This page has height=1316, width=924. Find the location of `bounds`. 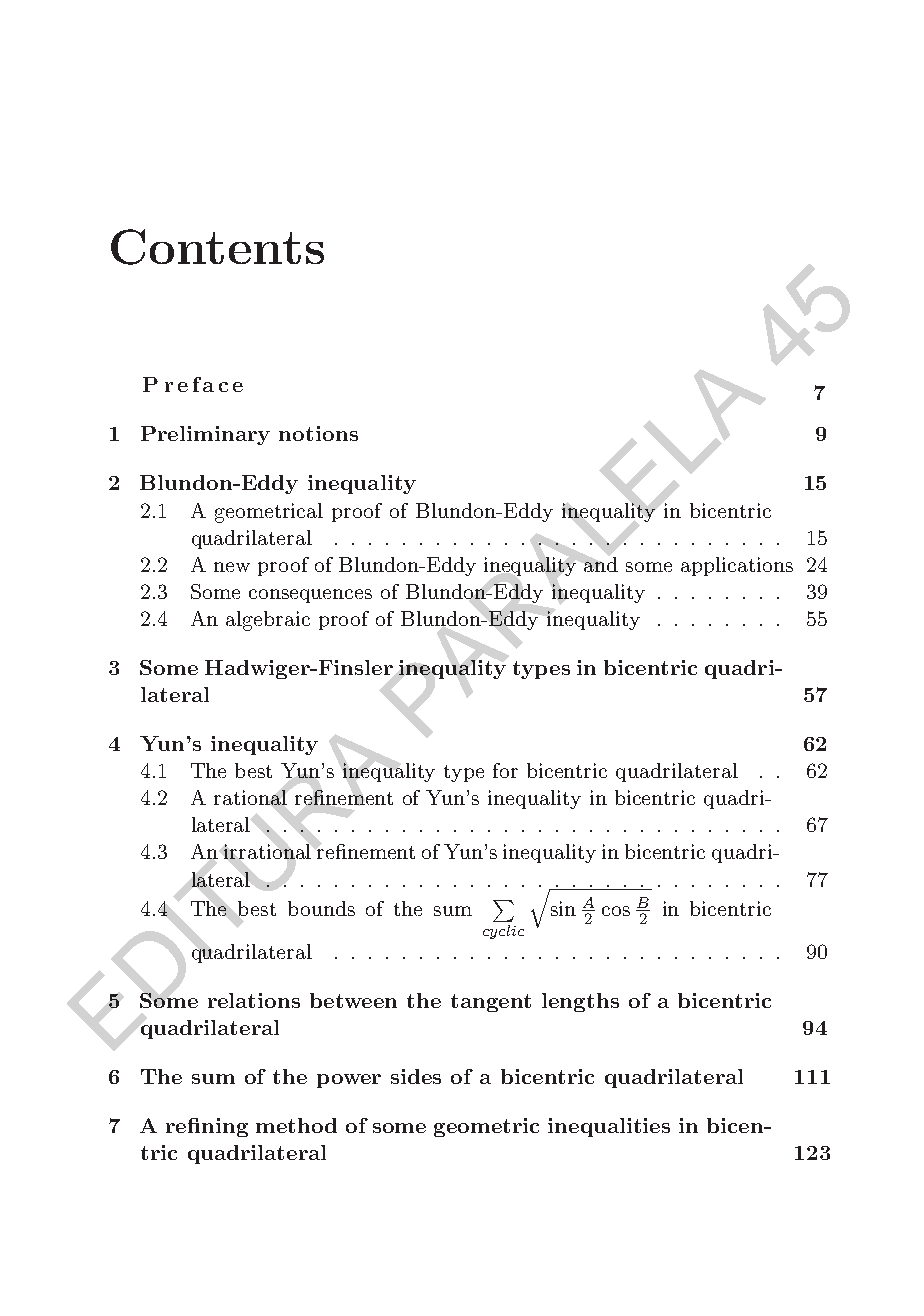

bounds is located at coordinates (321, 908).
